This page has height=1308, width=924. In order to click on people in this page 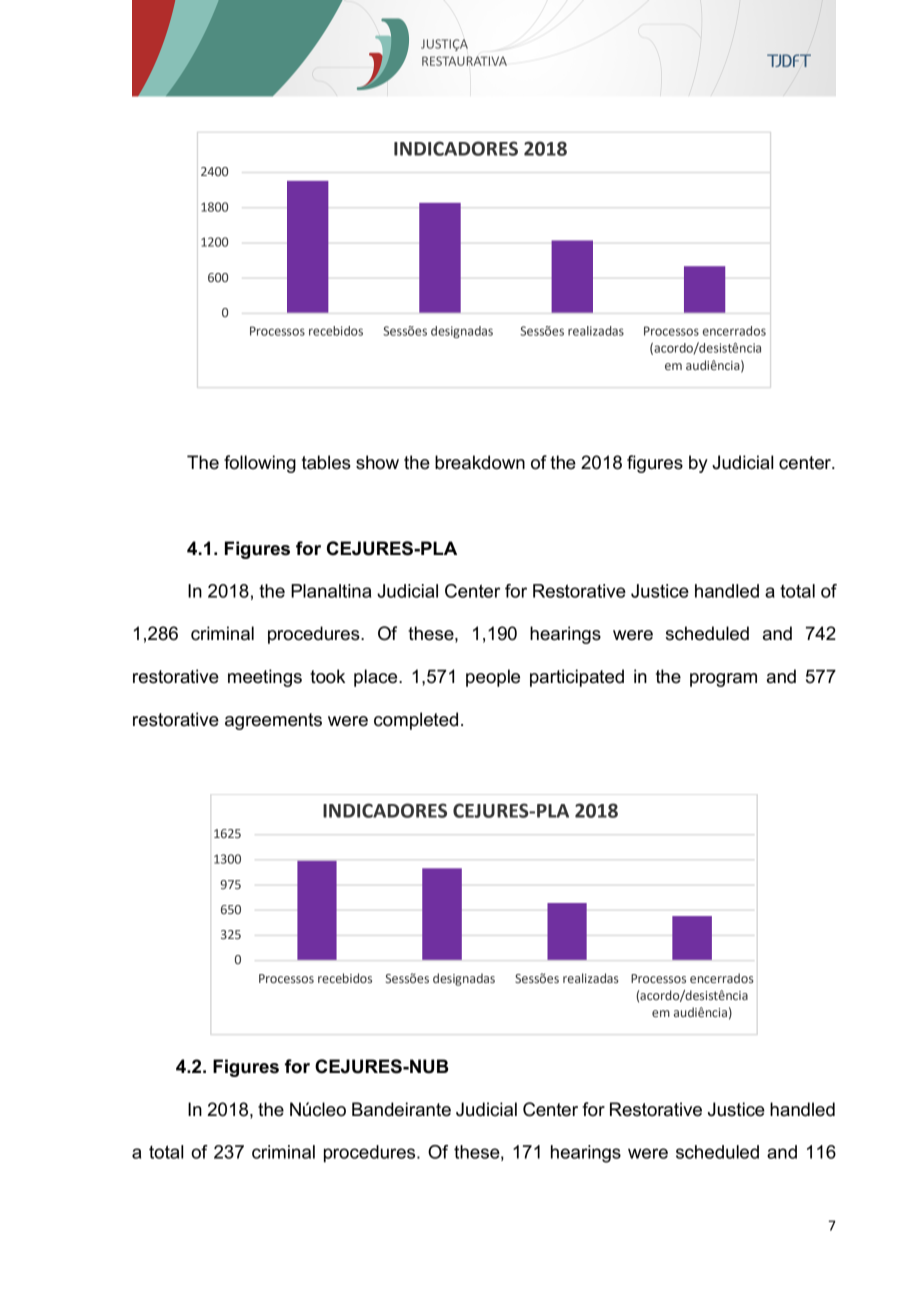, I will do `click(493, 678)`.
